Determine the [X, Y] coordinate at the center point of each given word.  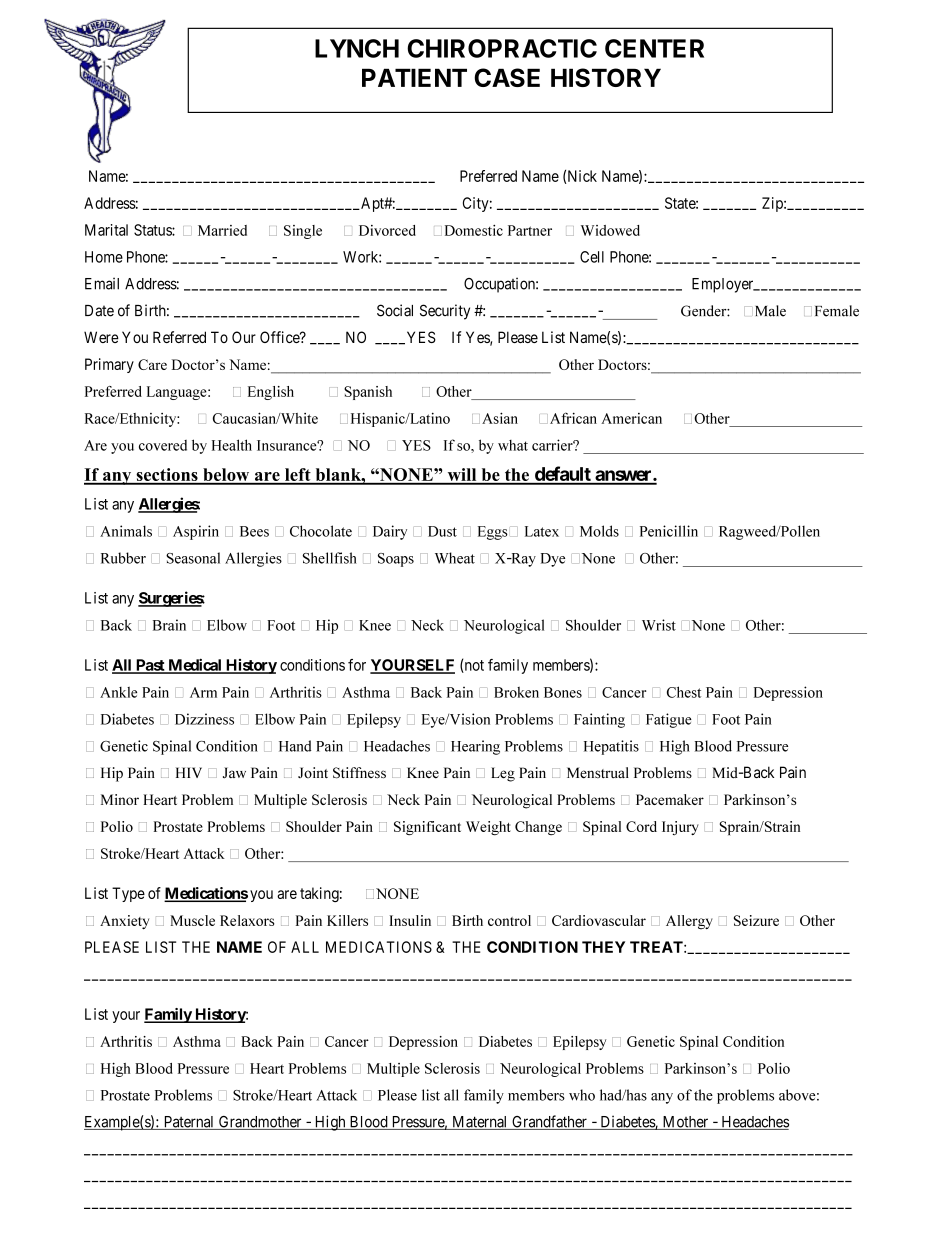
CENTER [654, 48]
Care [152, 364]
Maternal [480, 1123]
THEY [603, 947]
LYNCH [357, 48]
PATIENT [414, 77]
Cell [592, 257]
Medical [195, 665]
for [357, 665]
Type [128, 894]
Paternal [189, 1123]
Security [445, 312]
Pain [793, 772]
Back [757, 772]
